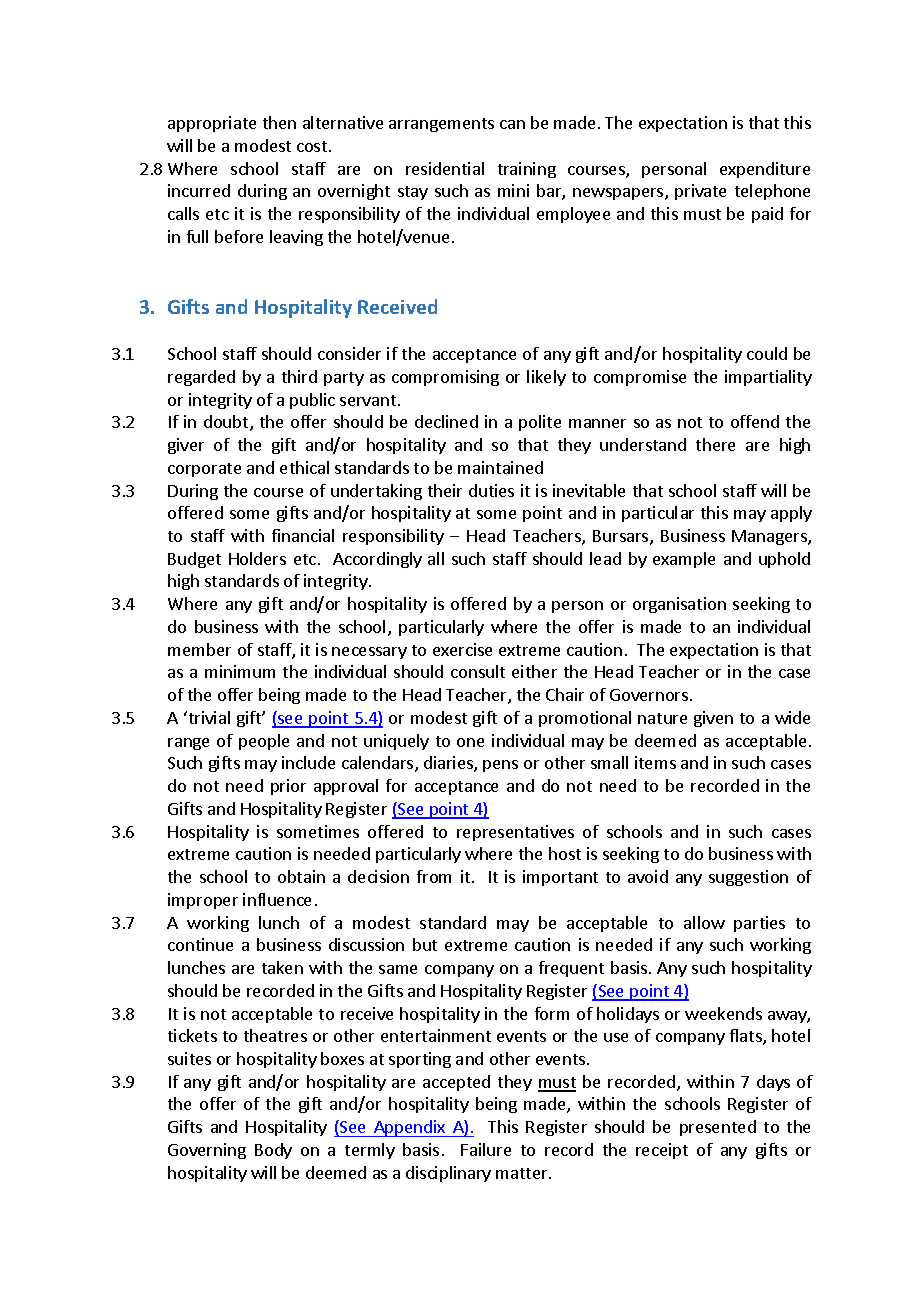  Describe the element at coordinates (512, 124) in the page. I see `can` at that location.
